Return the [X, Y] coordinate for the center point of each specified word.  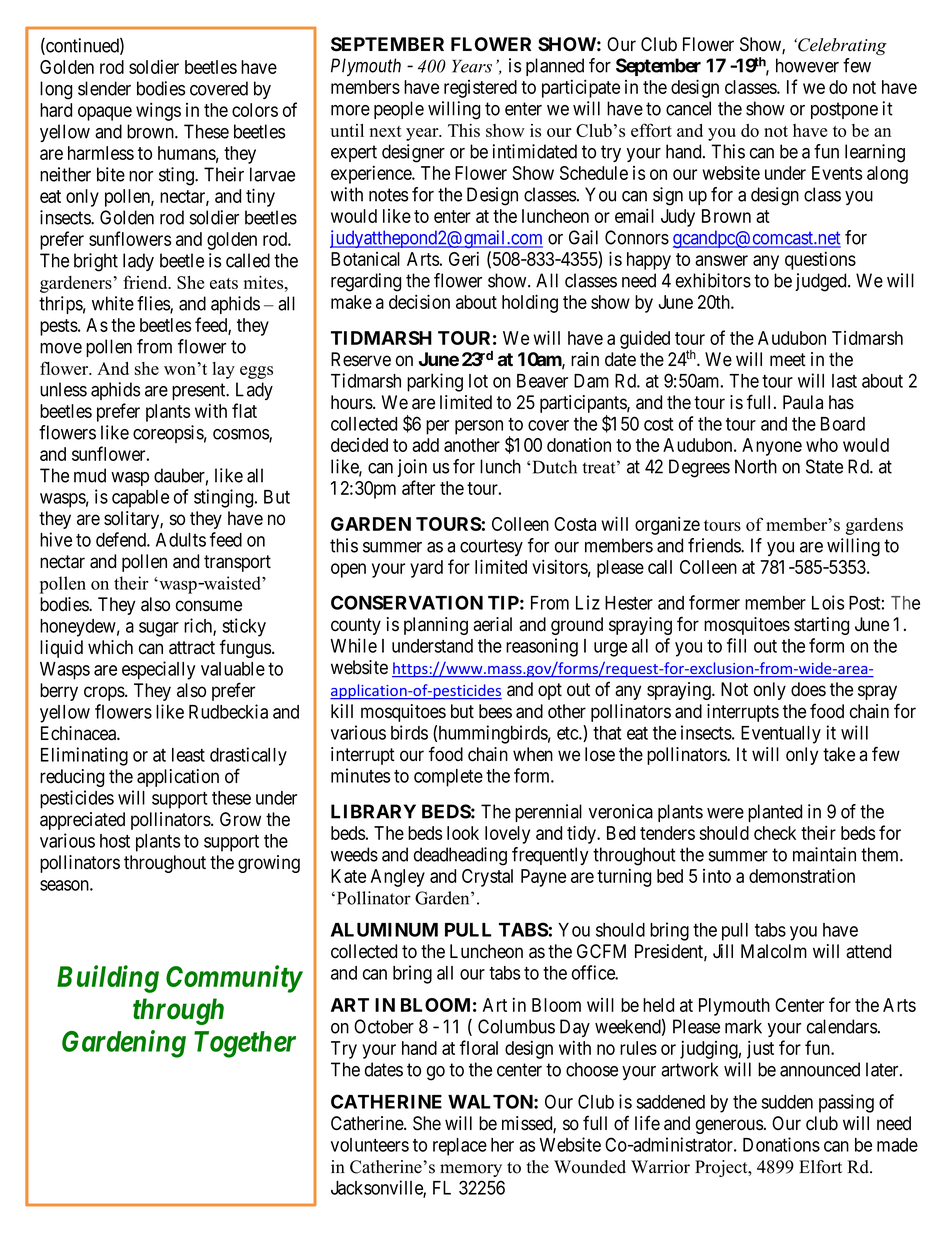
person [479, 427]
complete [448, 778]
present [200, 391]
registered [480, 89]
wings [158, 111]
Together [245, 1044]
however [807, 65]
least [188, 755]
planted [775, 813]
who [822, 445]
